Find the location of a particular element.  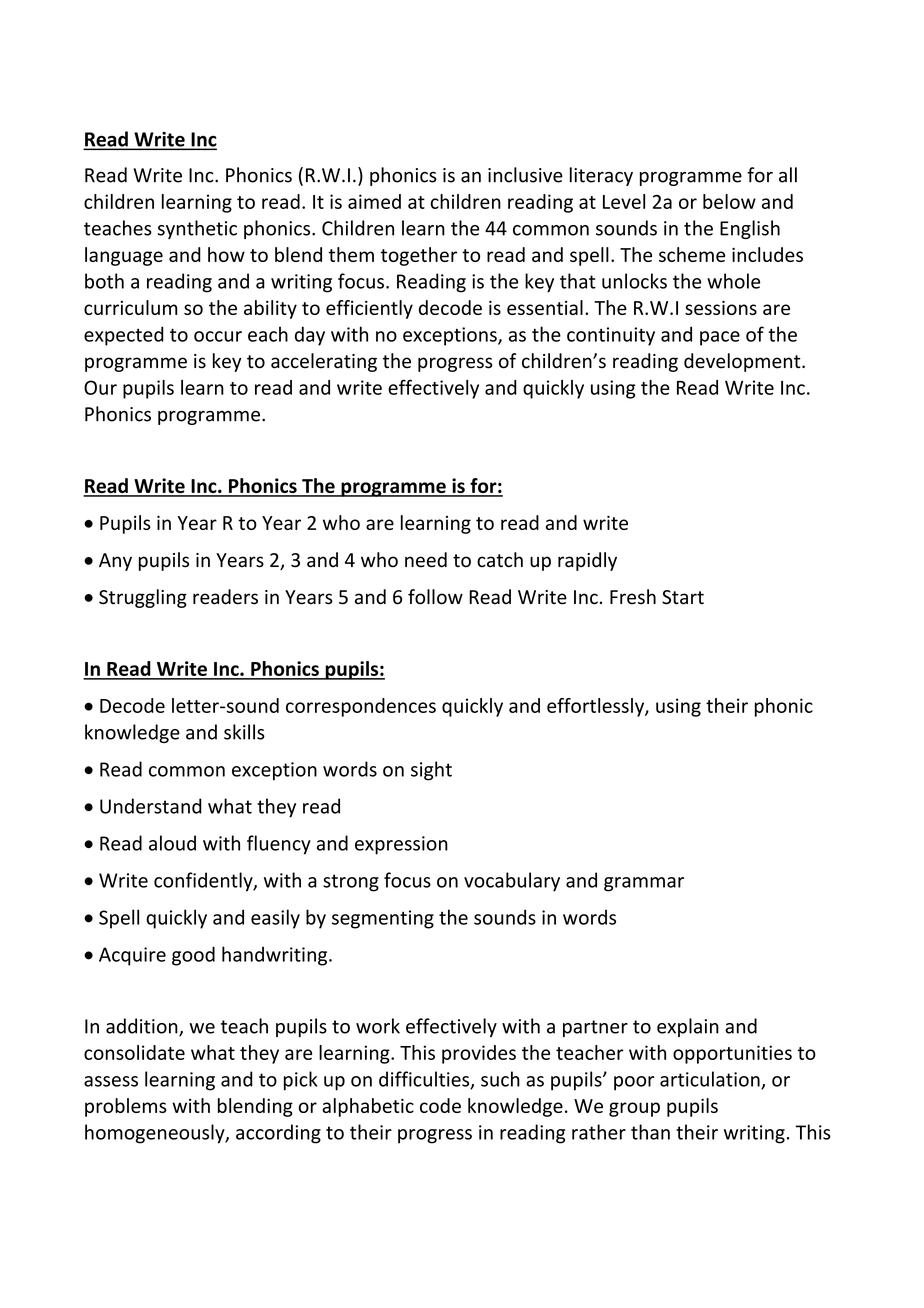

aimed is located at coordinates (374, 201).
